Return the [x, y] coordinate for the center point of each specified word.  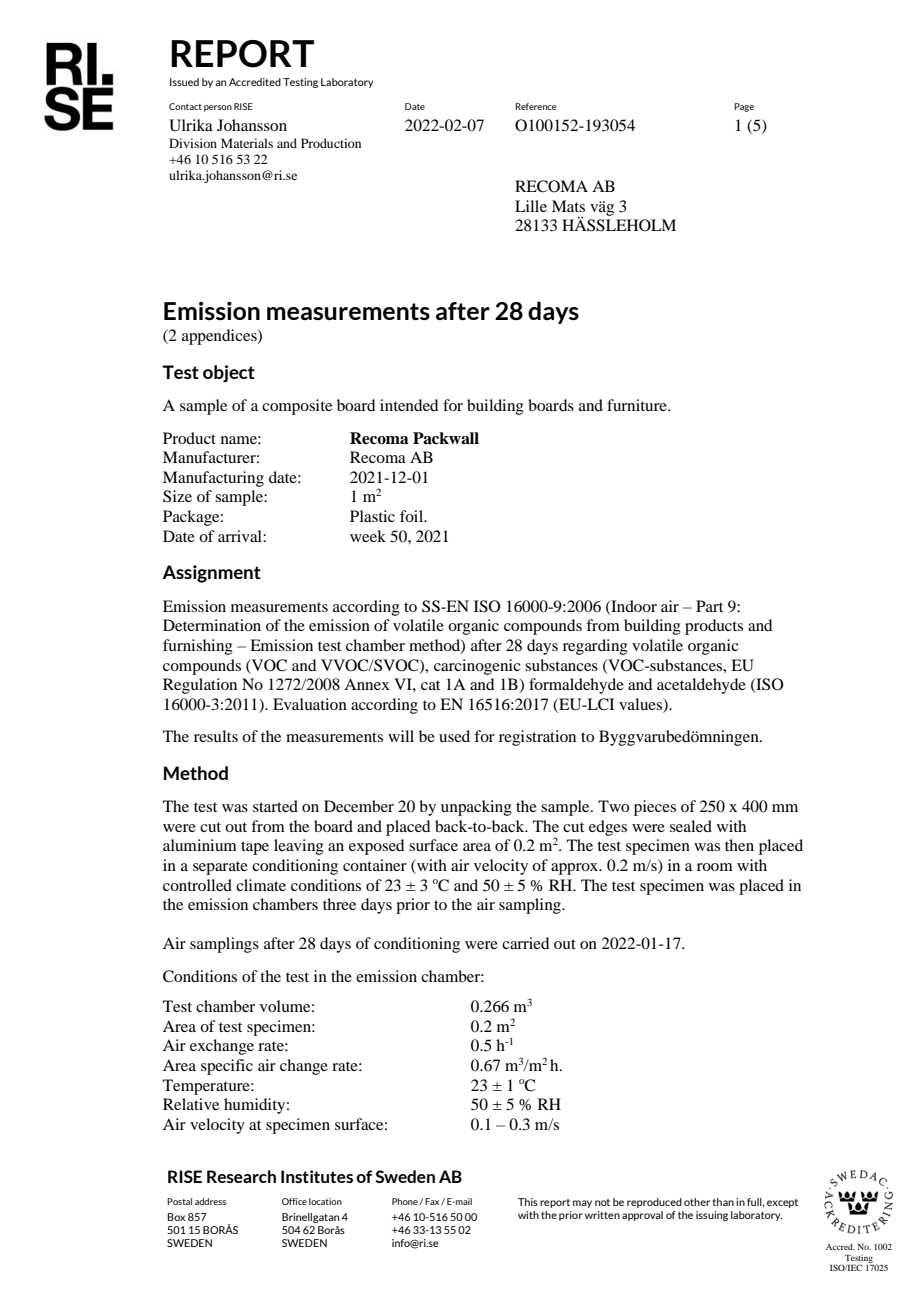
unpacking [476, 808]
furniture [638, 405]
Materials [247, 143]
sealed [691, 826]
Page [744, 107]
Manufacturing [213, 479]
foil [413, 516]
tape [255, 848]
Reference [535, 106]
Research [241, 1176]
